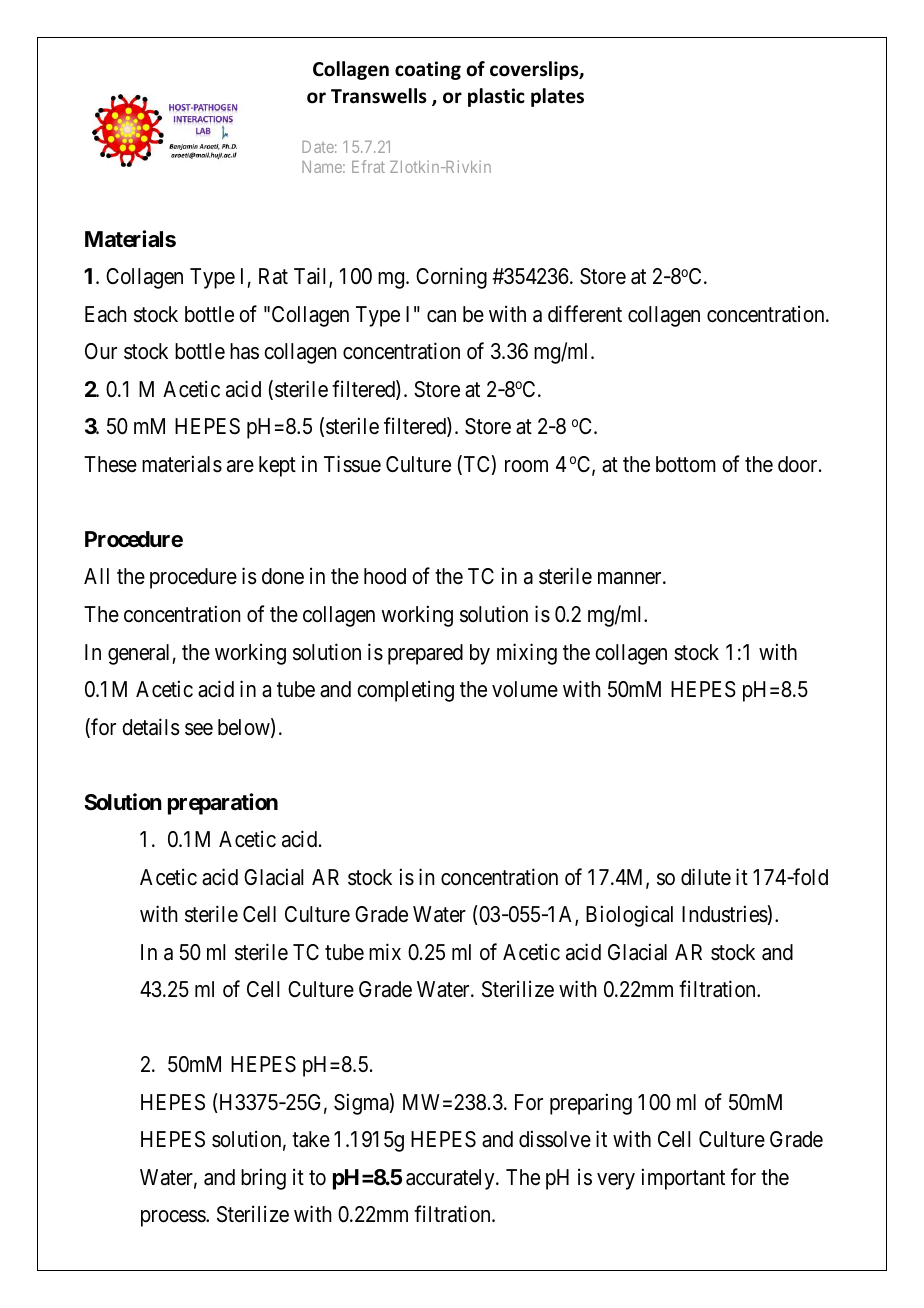 The width and height of the screenshot is (924, 1308). What do you see at coordinates (557, 97) in the screenshot?
I see `plates` at bounding box center [557, 97].
